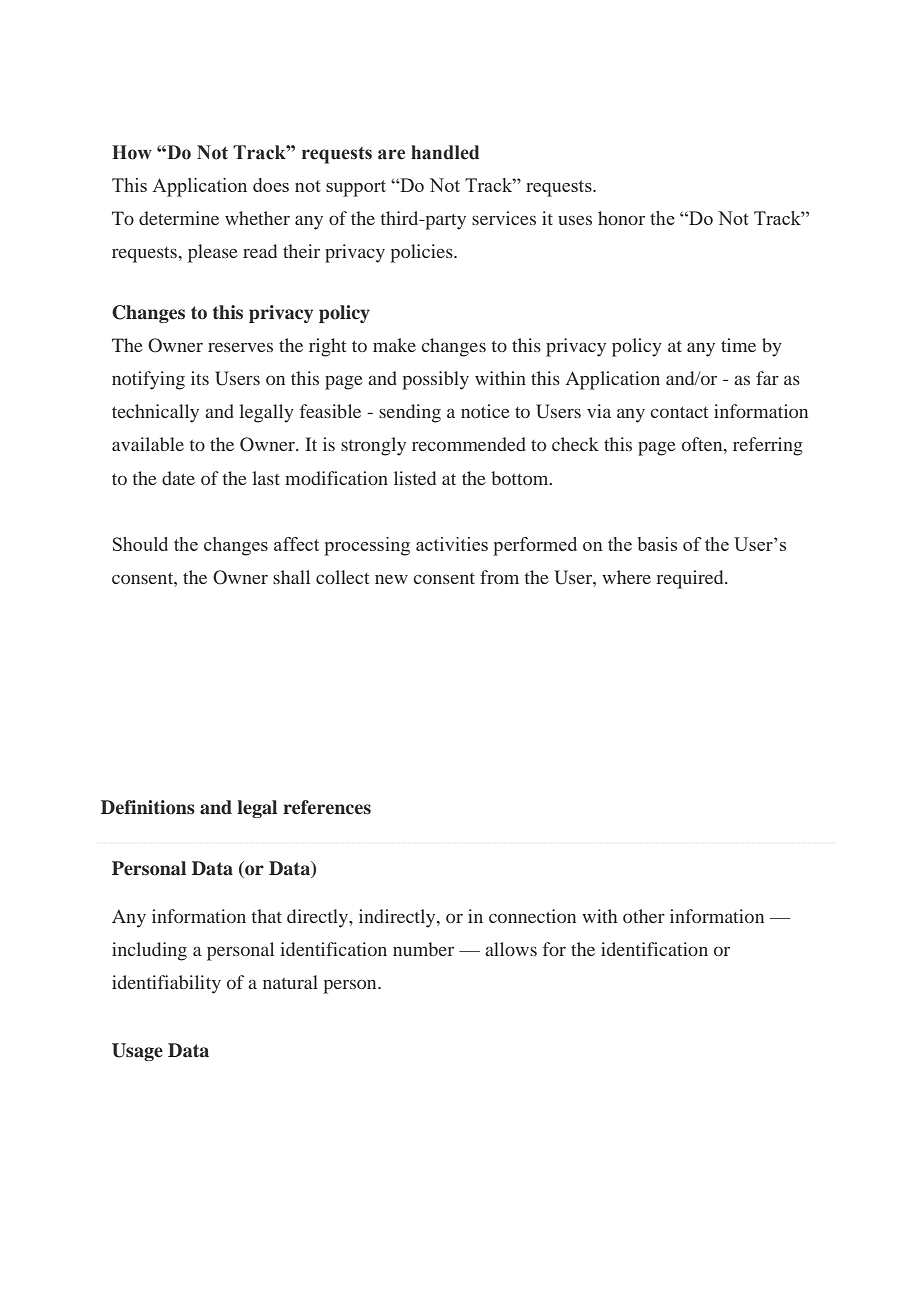  I want to click on honor, so click(621, 218).
